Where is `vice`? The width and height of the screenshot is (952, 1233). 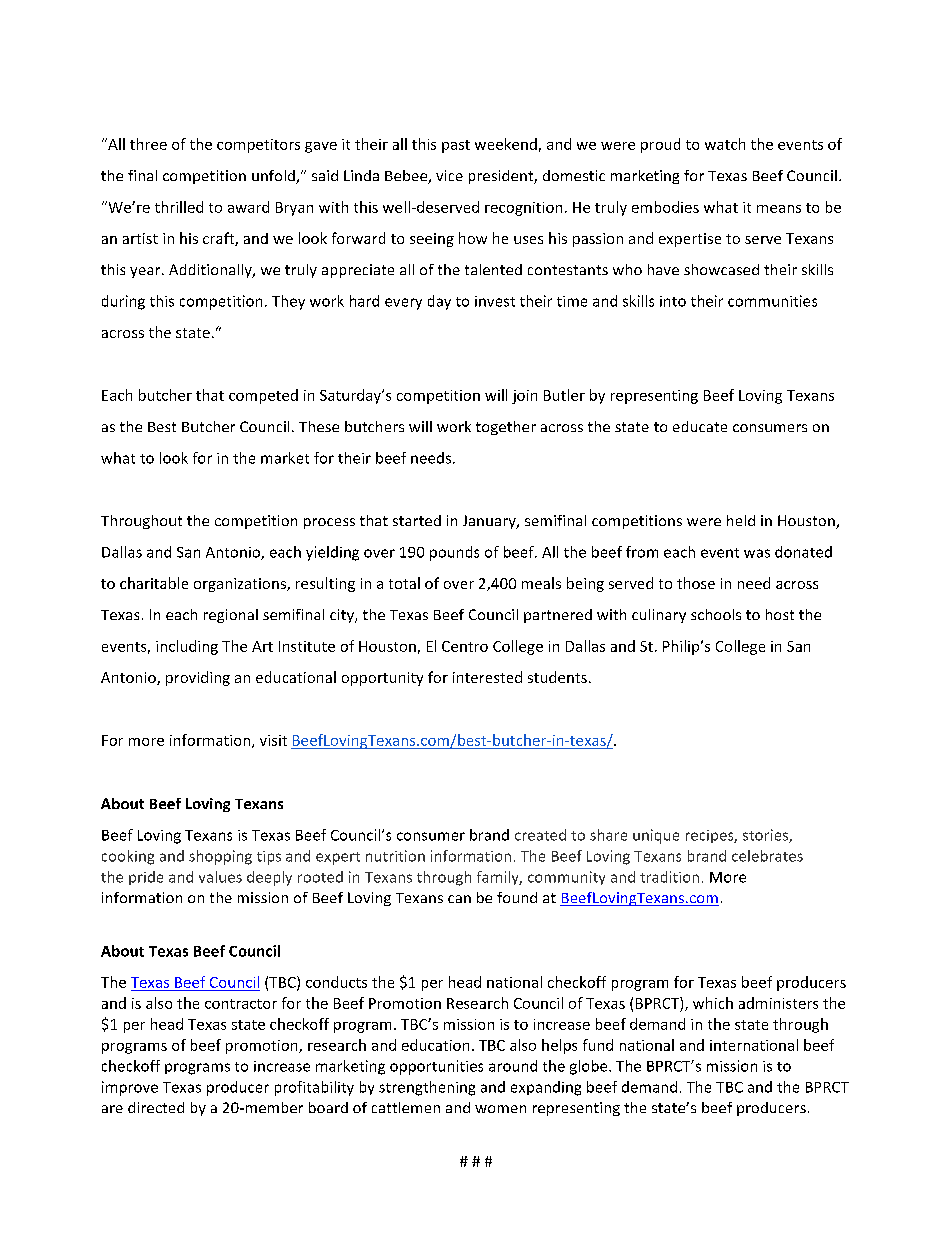
vice is located at coordinates (449, 175).
